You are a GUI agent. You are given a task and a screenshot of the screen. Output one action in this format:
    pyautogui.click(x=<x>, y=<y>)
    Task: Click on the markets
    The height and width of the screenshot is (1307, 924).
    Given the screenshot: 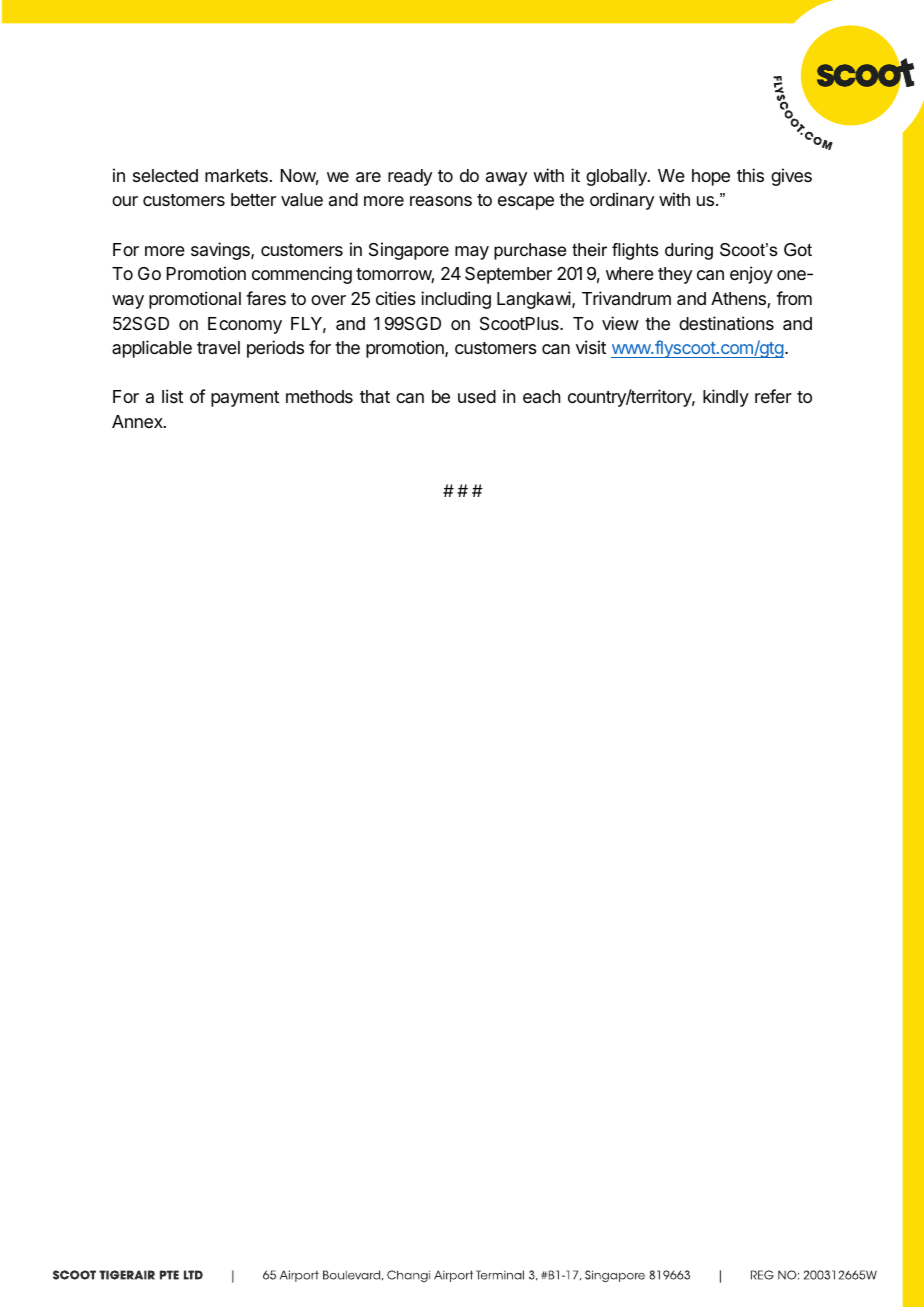 What is the action you would take?
    pyautogui.click(x=236, y=176)
